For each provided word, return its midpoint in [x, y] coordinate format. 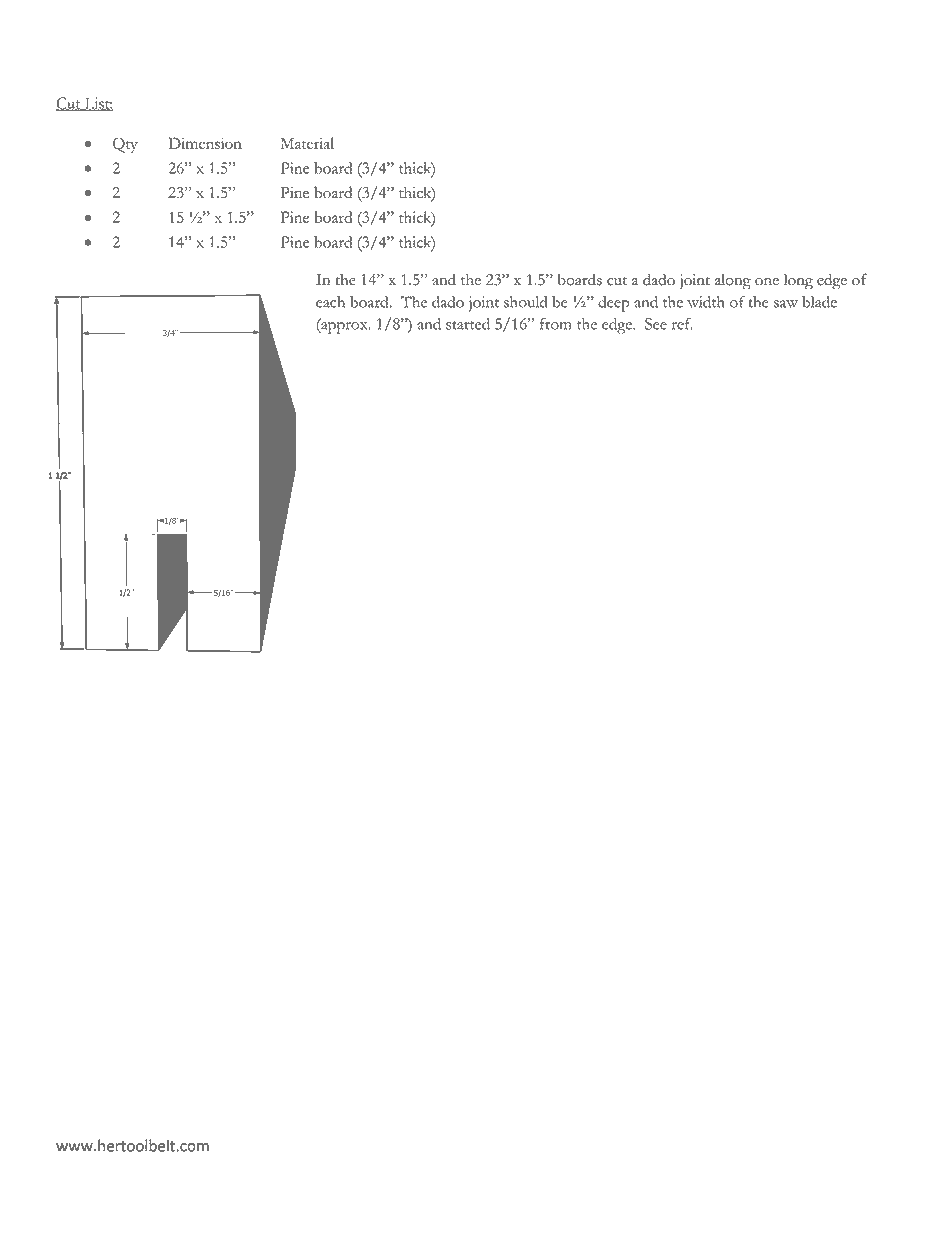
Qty [125, 145]
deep [613, 304]
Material [307, 143]
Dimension [205, 143]
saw [786, 304]
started [468, 324]
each [330, 302]
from [556, 324]
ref [682, 324]
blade [819, 302]
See [656, 324]
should [526, 302]
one [767, 282]
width [706, 302]
